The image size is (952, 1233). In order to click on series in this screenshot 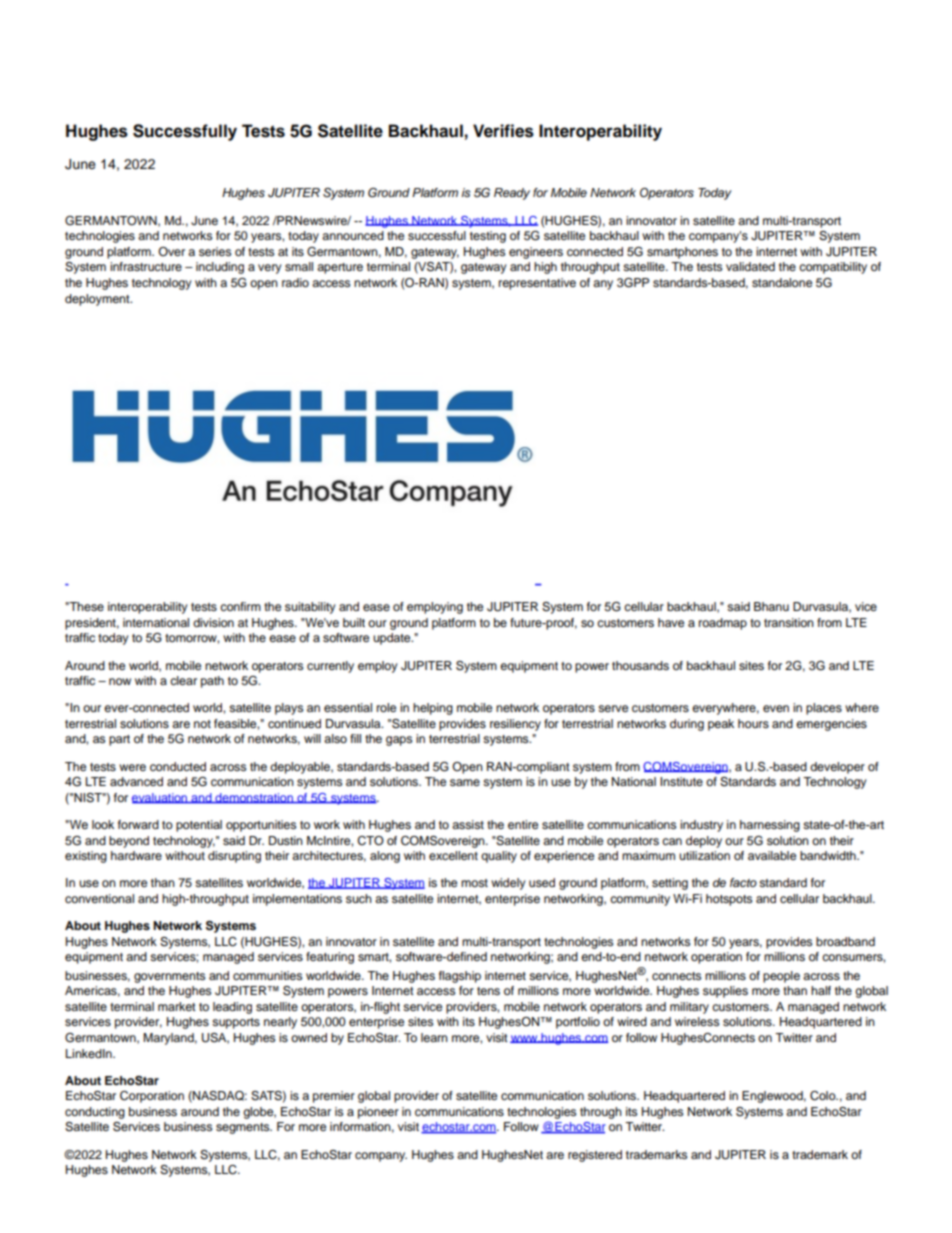, I will do `click(215, 251)`.
